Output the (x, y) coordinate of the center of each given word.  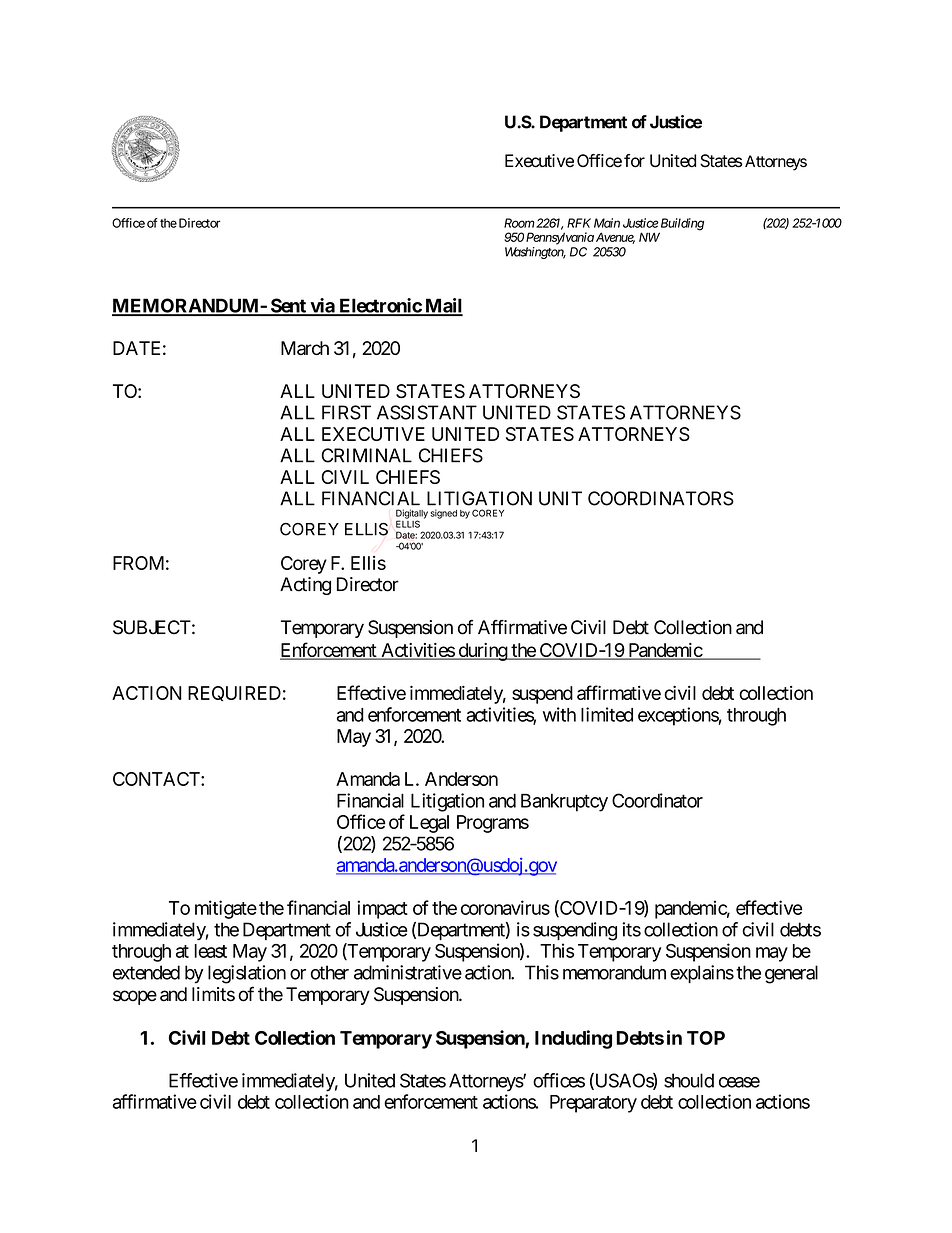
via (322, 306)
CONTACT (157, 779)
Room (519, 223)
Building (681, 225)
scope (135, 997)
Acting (305, 586)
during (482, 652)
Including (573, 1039)
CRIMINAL (367, 455)
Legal (429, 824)
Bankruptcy (564, 802)
